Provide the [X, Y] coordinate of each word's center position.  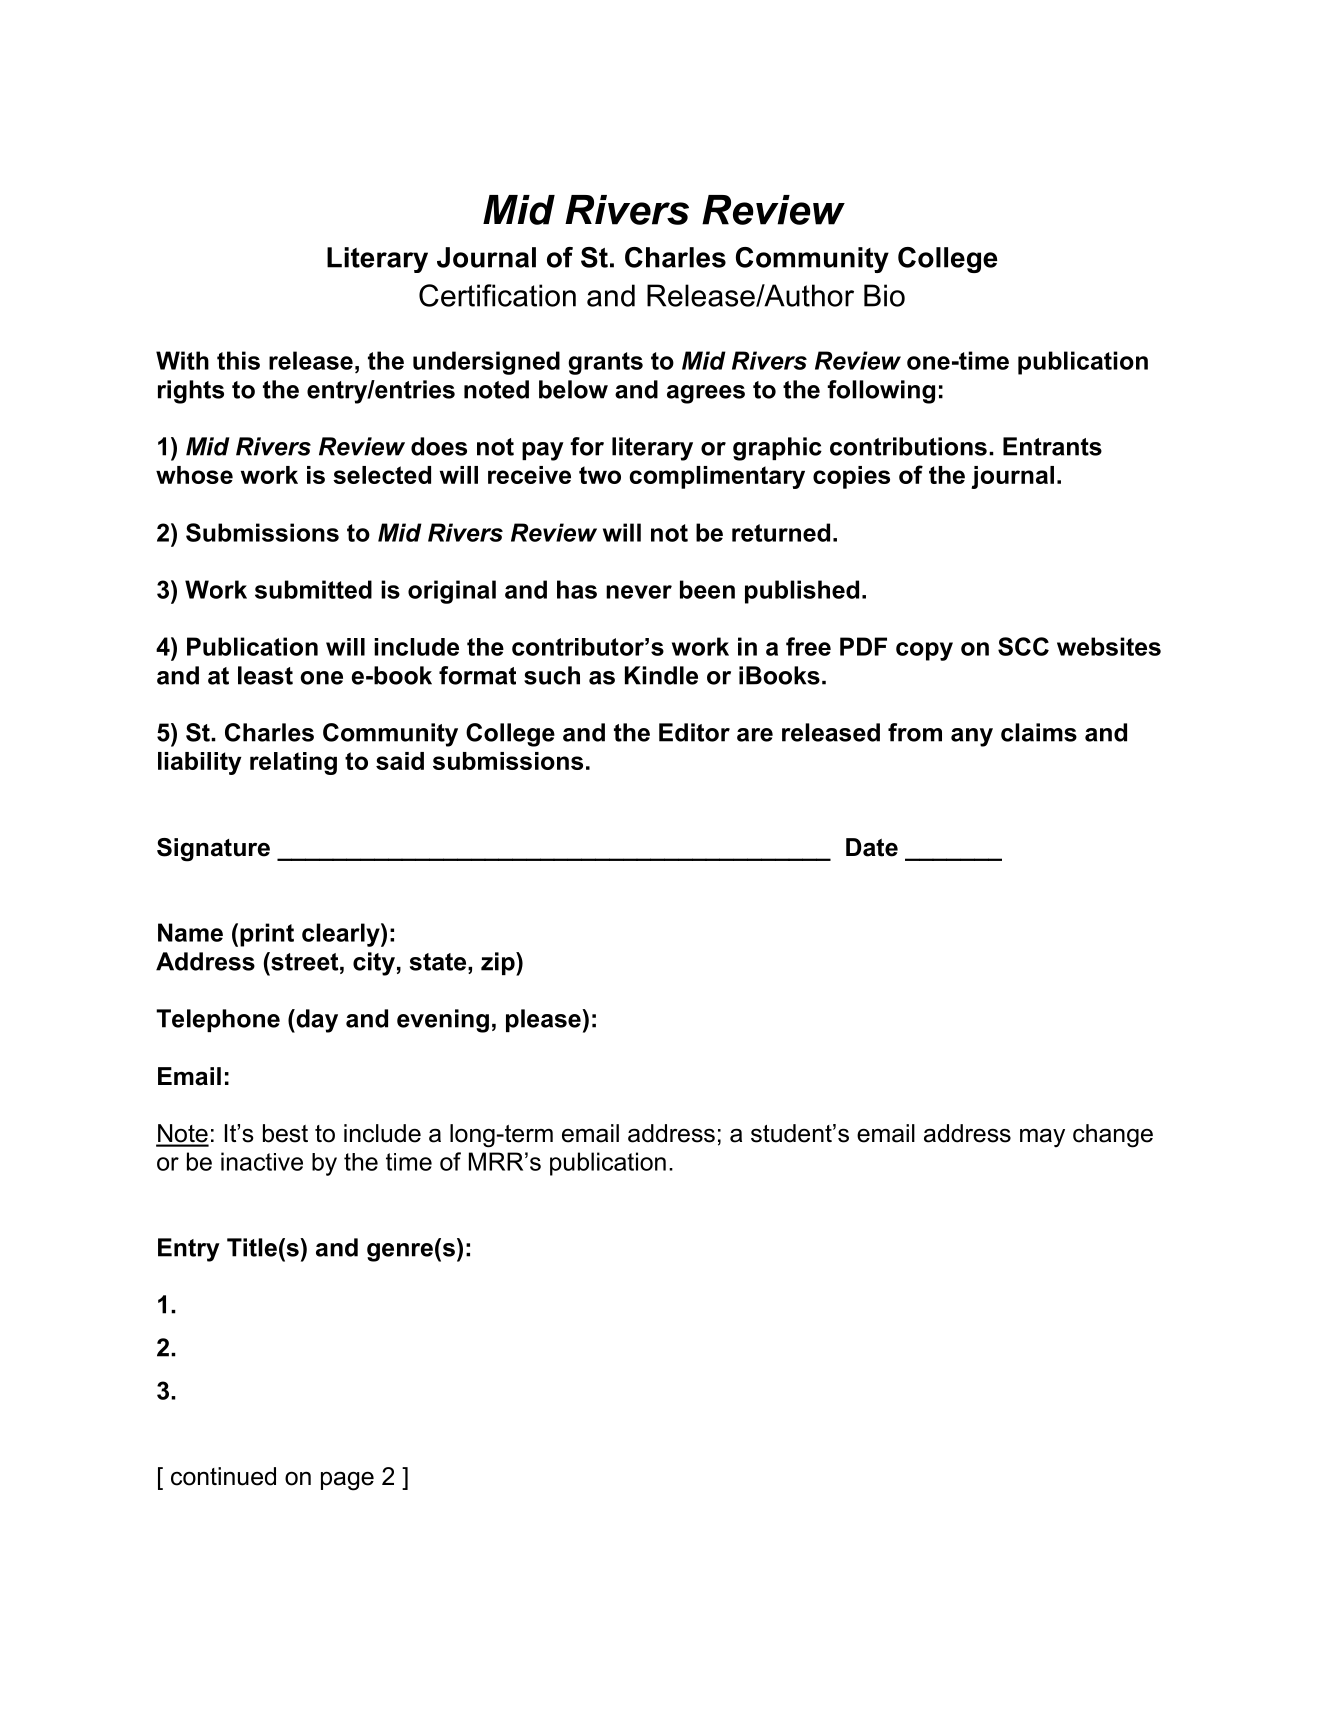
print [267, 935]
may [1042, 1138]
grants [605, 363]
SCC [1023, 646]
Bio [884, 295]
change [1113, 1136]
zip [499, 964]
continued [223, 1476]
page [347, 1481]
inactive [262, 1161]
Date [872, 847]
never [639, 592]
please [544, 1020]
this [238, 360]
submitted [313, 589]
